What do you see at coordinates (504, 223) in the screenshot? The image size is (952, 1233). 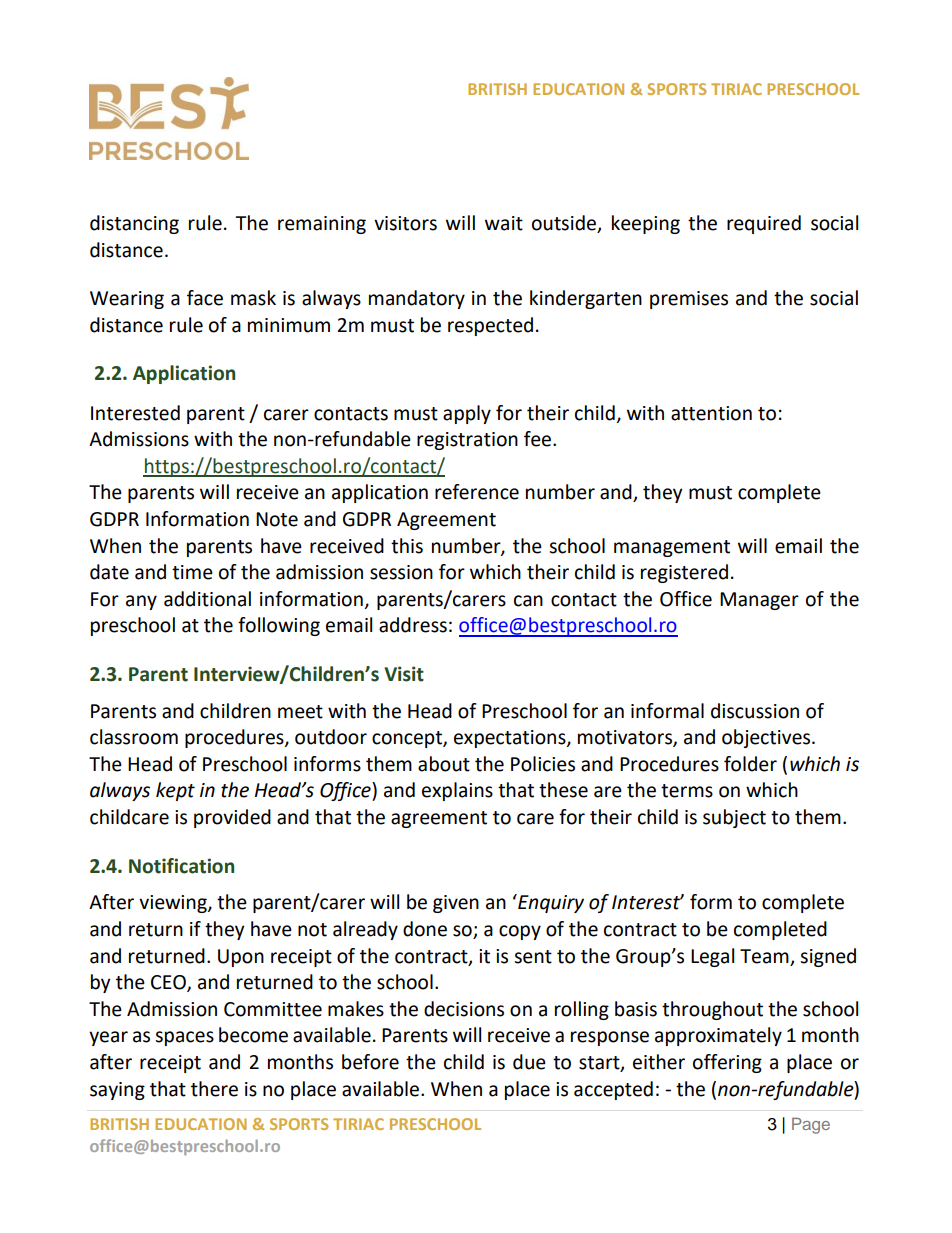 I see `wait` at bounding box center [504, 223].
